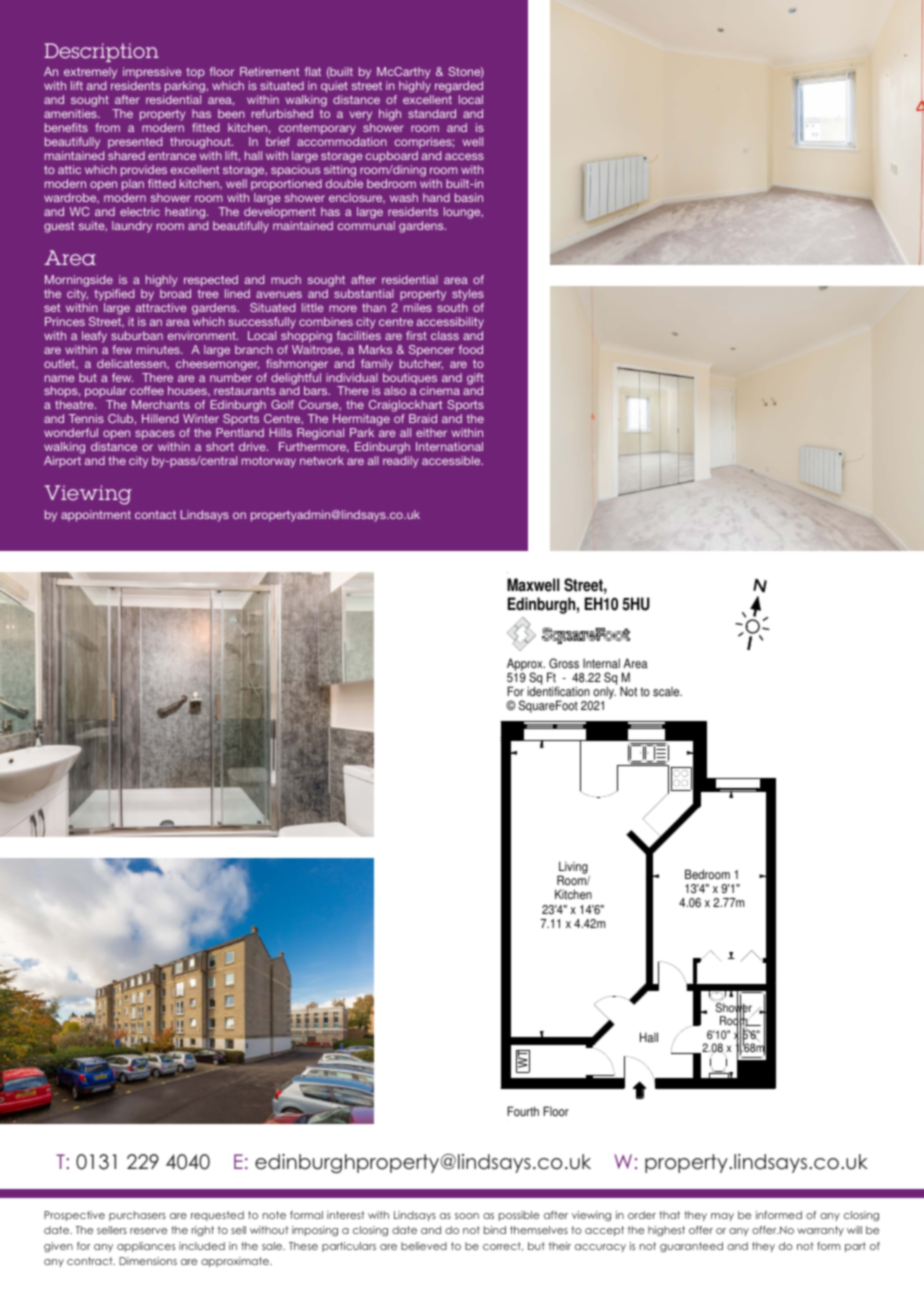  I want to click on International, so click(449, 446).
